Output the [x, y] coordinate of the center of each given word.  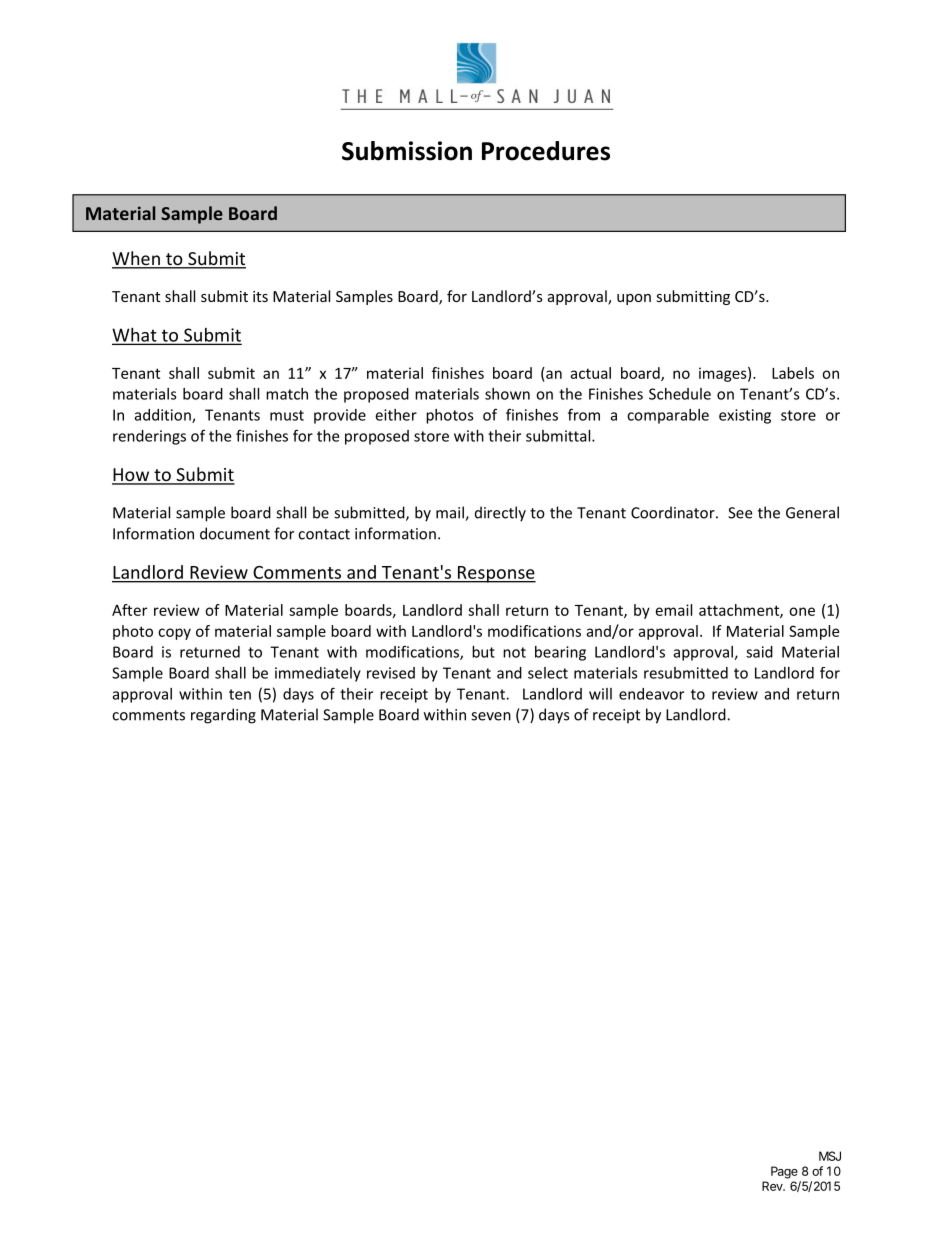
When [137, 259]
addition [164, 416]
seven [491, 716]
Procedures [546, 151]
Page [784, 1172]
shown [507, 394]
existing [745, 416]
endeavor [651, 694]
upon [634, 299]
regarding [223, 716]
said [759, 652]
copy [174, 634]
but [483, 652]
